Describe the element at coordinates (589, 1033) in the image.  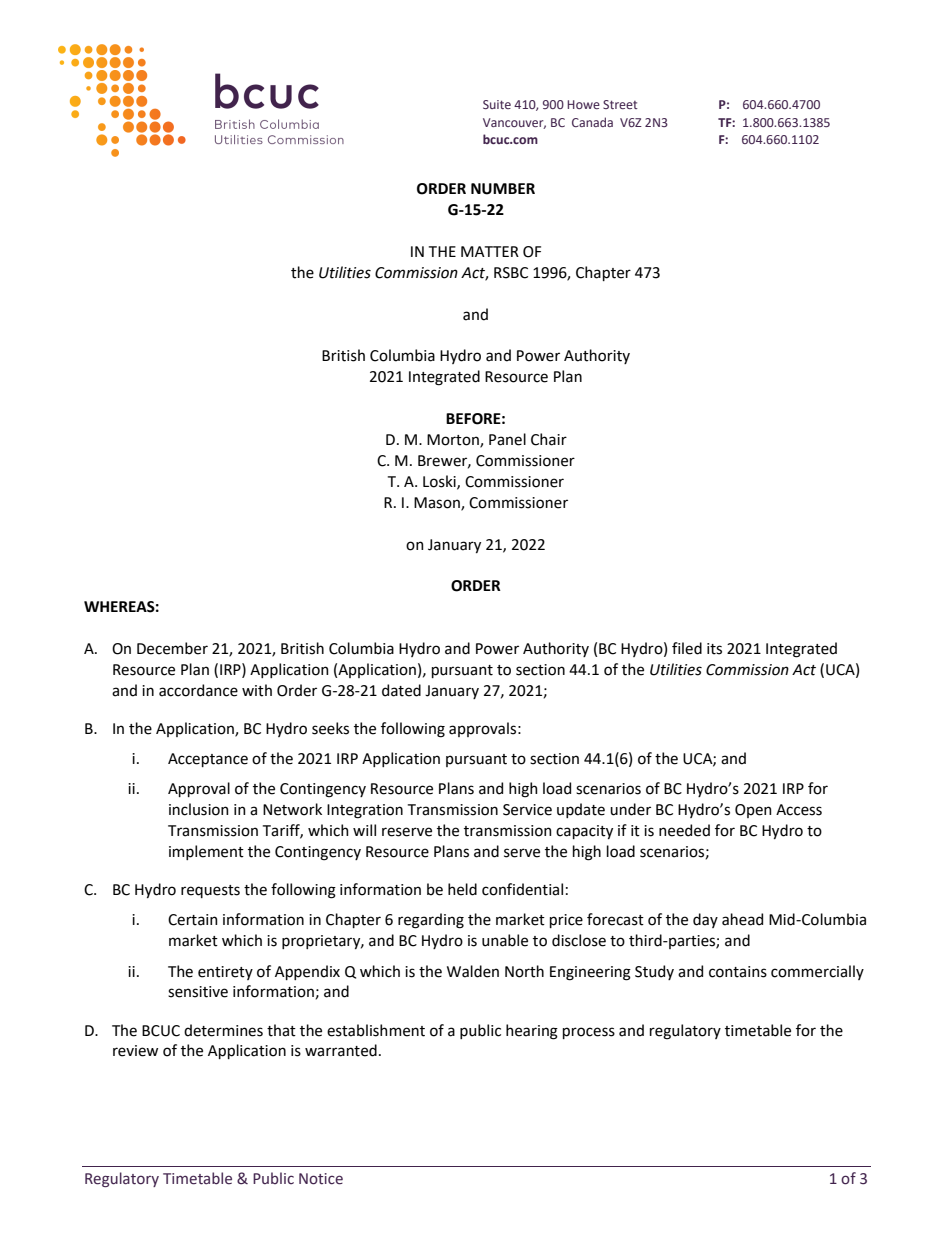
I see `process` at that location.
